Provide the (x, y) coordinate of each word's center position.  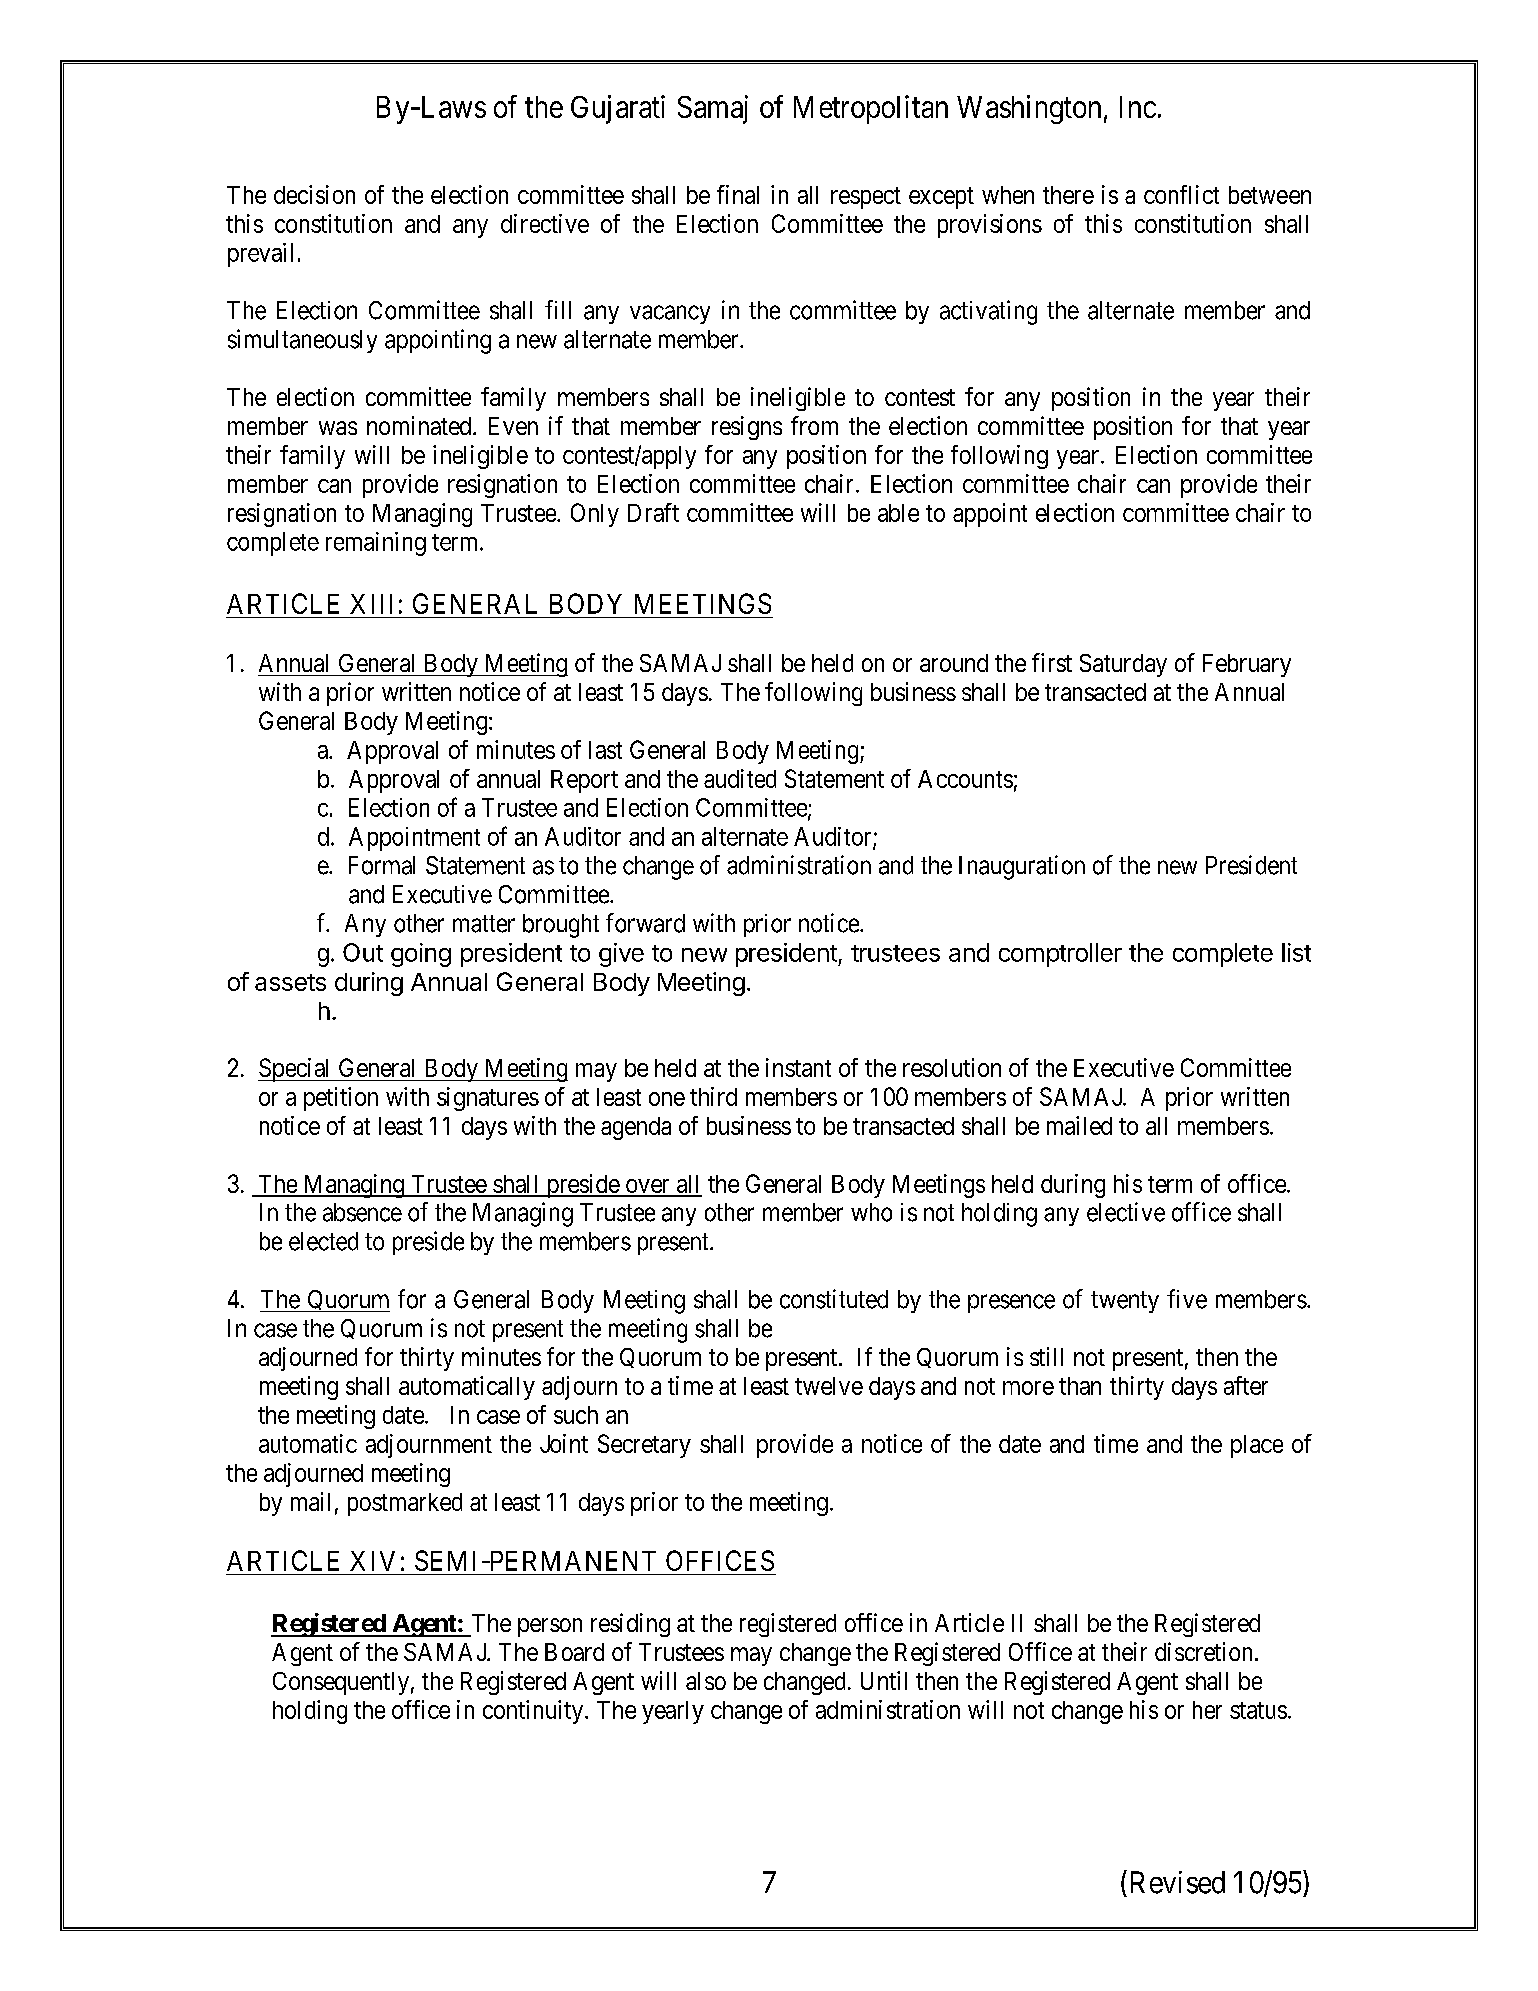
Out (363, 952)
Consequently (341, 1683)
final (738, 194)
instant (798, 1067)
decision (314, 194)
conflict (1181, 194)
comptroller (1060, 955)
